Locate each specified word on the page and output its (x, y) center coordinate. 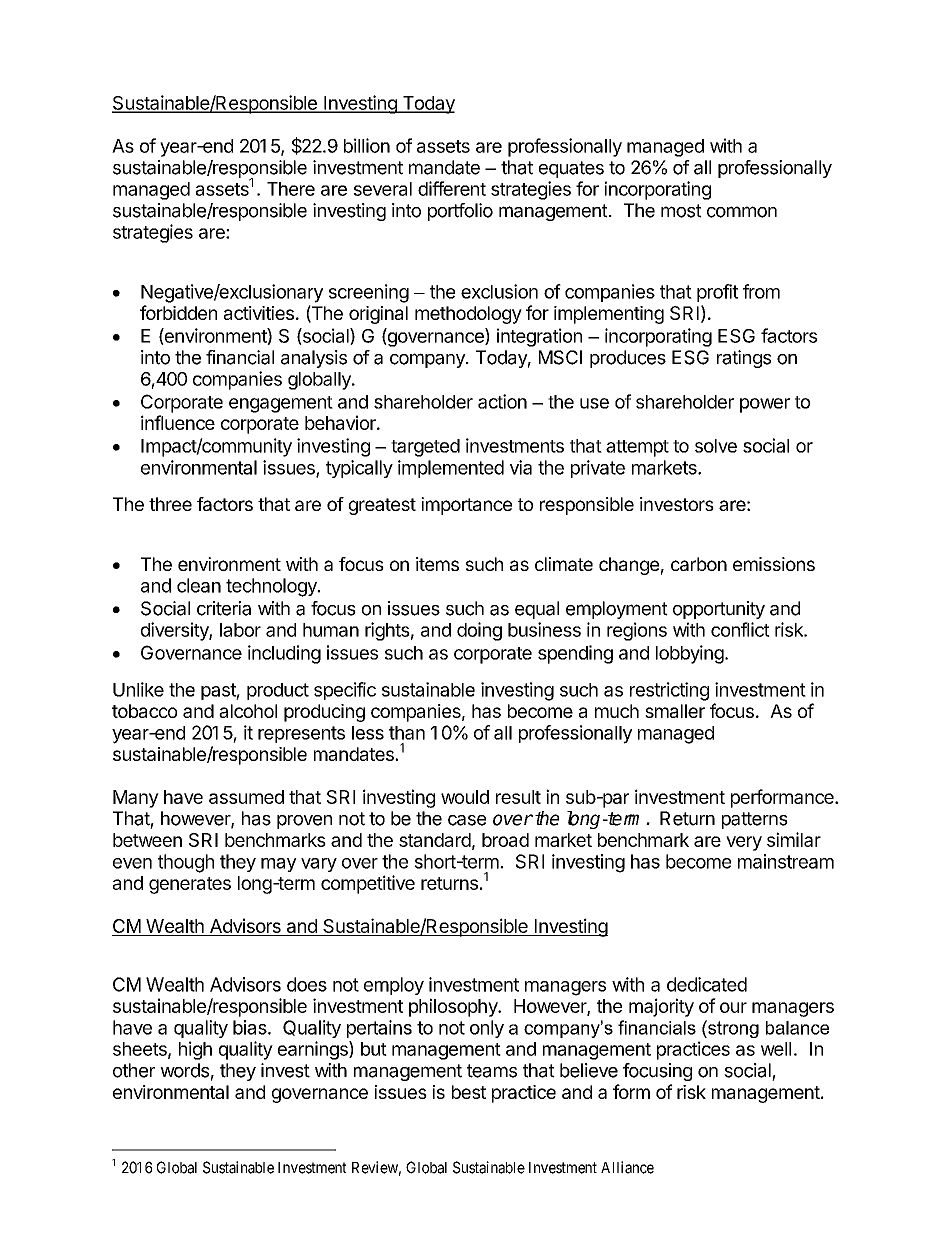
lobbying (690, 654)
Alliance (627, 1167)
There (291, 189)
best (469, 1092)
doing (479, 631)
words (184, 1070)
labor (240, 630)
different (452, 188)
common (742, 212)
